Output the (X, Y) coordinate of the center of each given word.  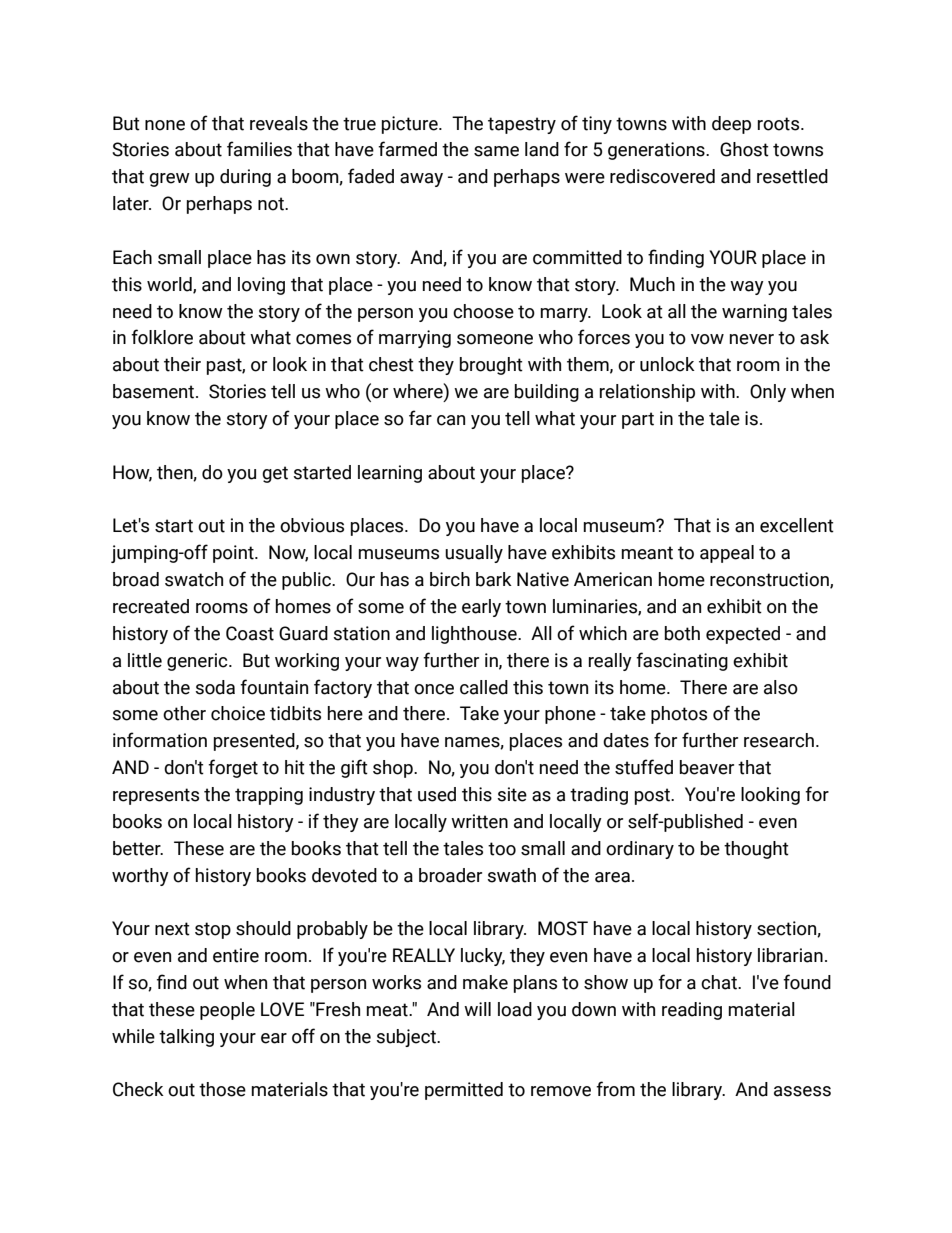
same (496, 151)
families (259, 149)
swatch (194, 579)
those (222, 1089)
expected (743, 635)
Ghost (744, 149)
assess (802, 1091)
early (481, 608)
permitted (464, 1091)
